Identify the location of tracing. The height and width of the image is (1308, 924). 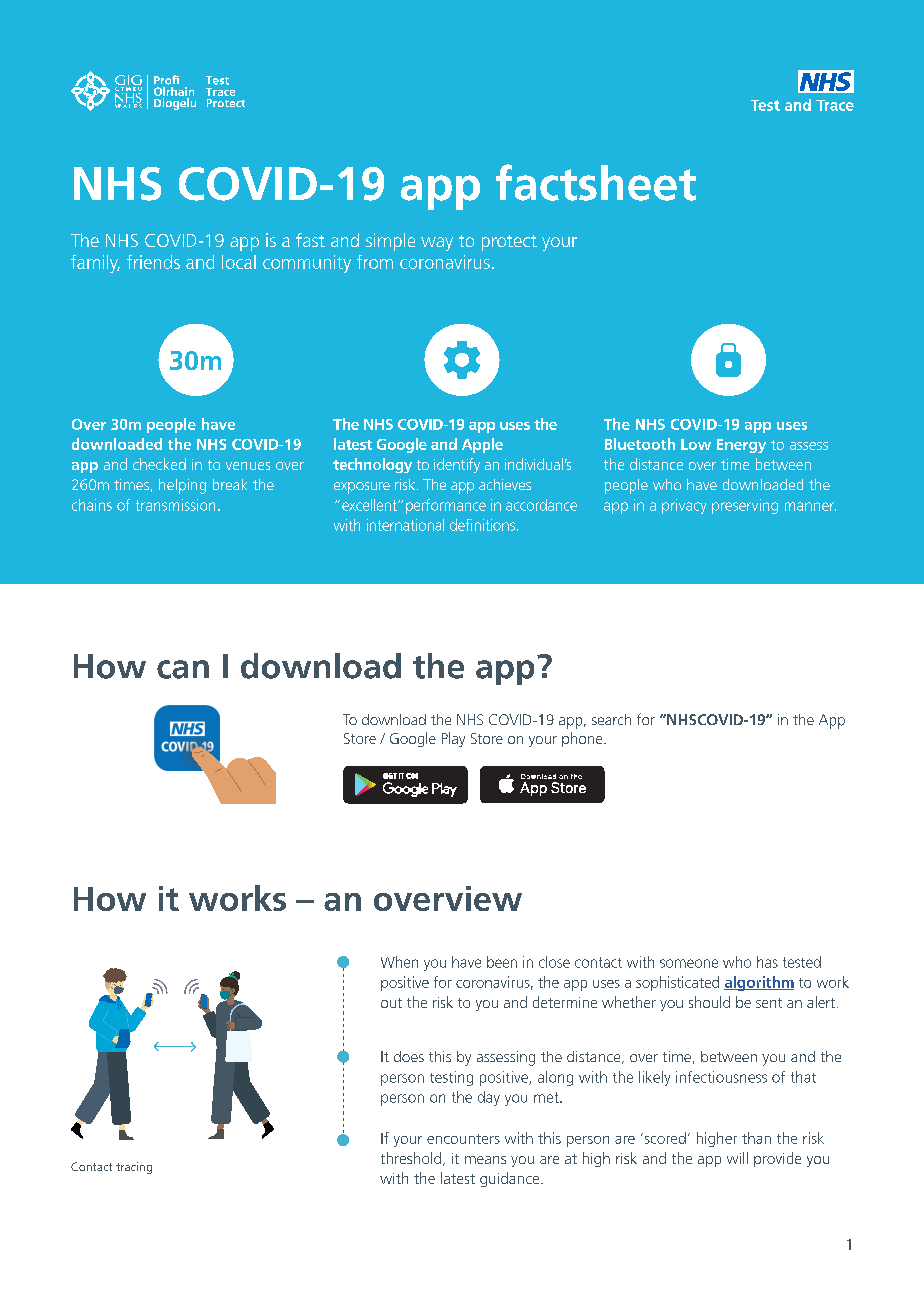
(134, 1168).
